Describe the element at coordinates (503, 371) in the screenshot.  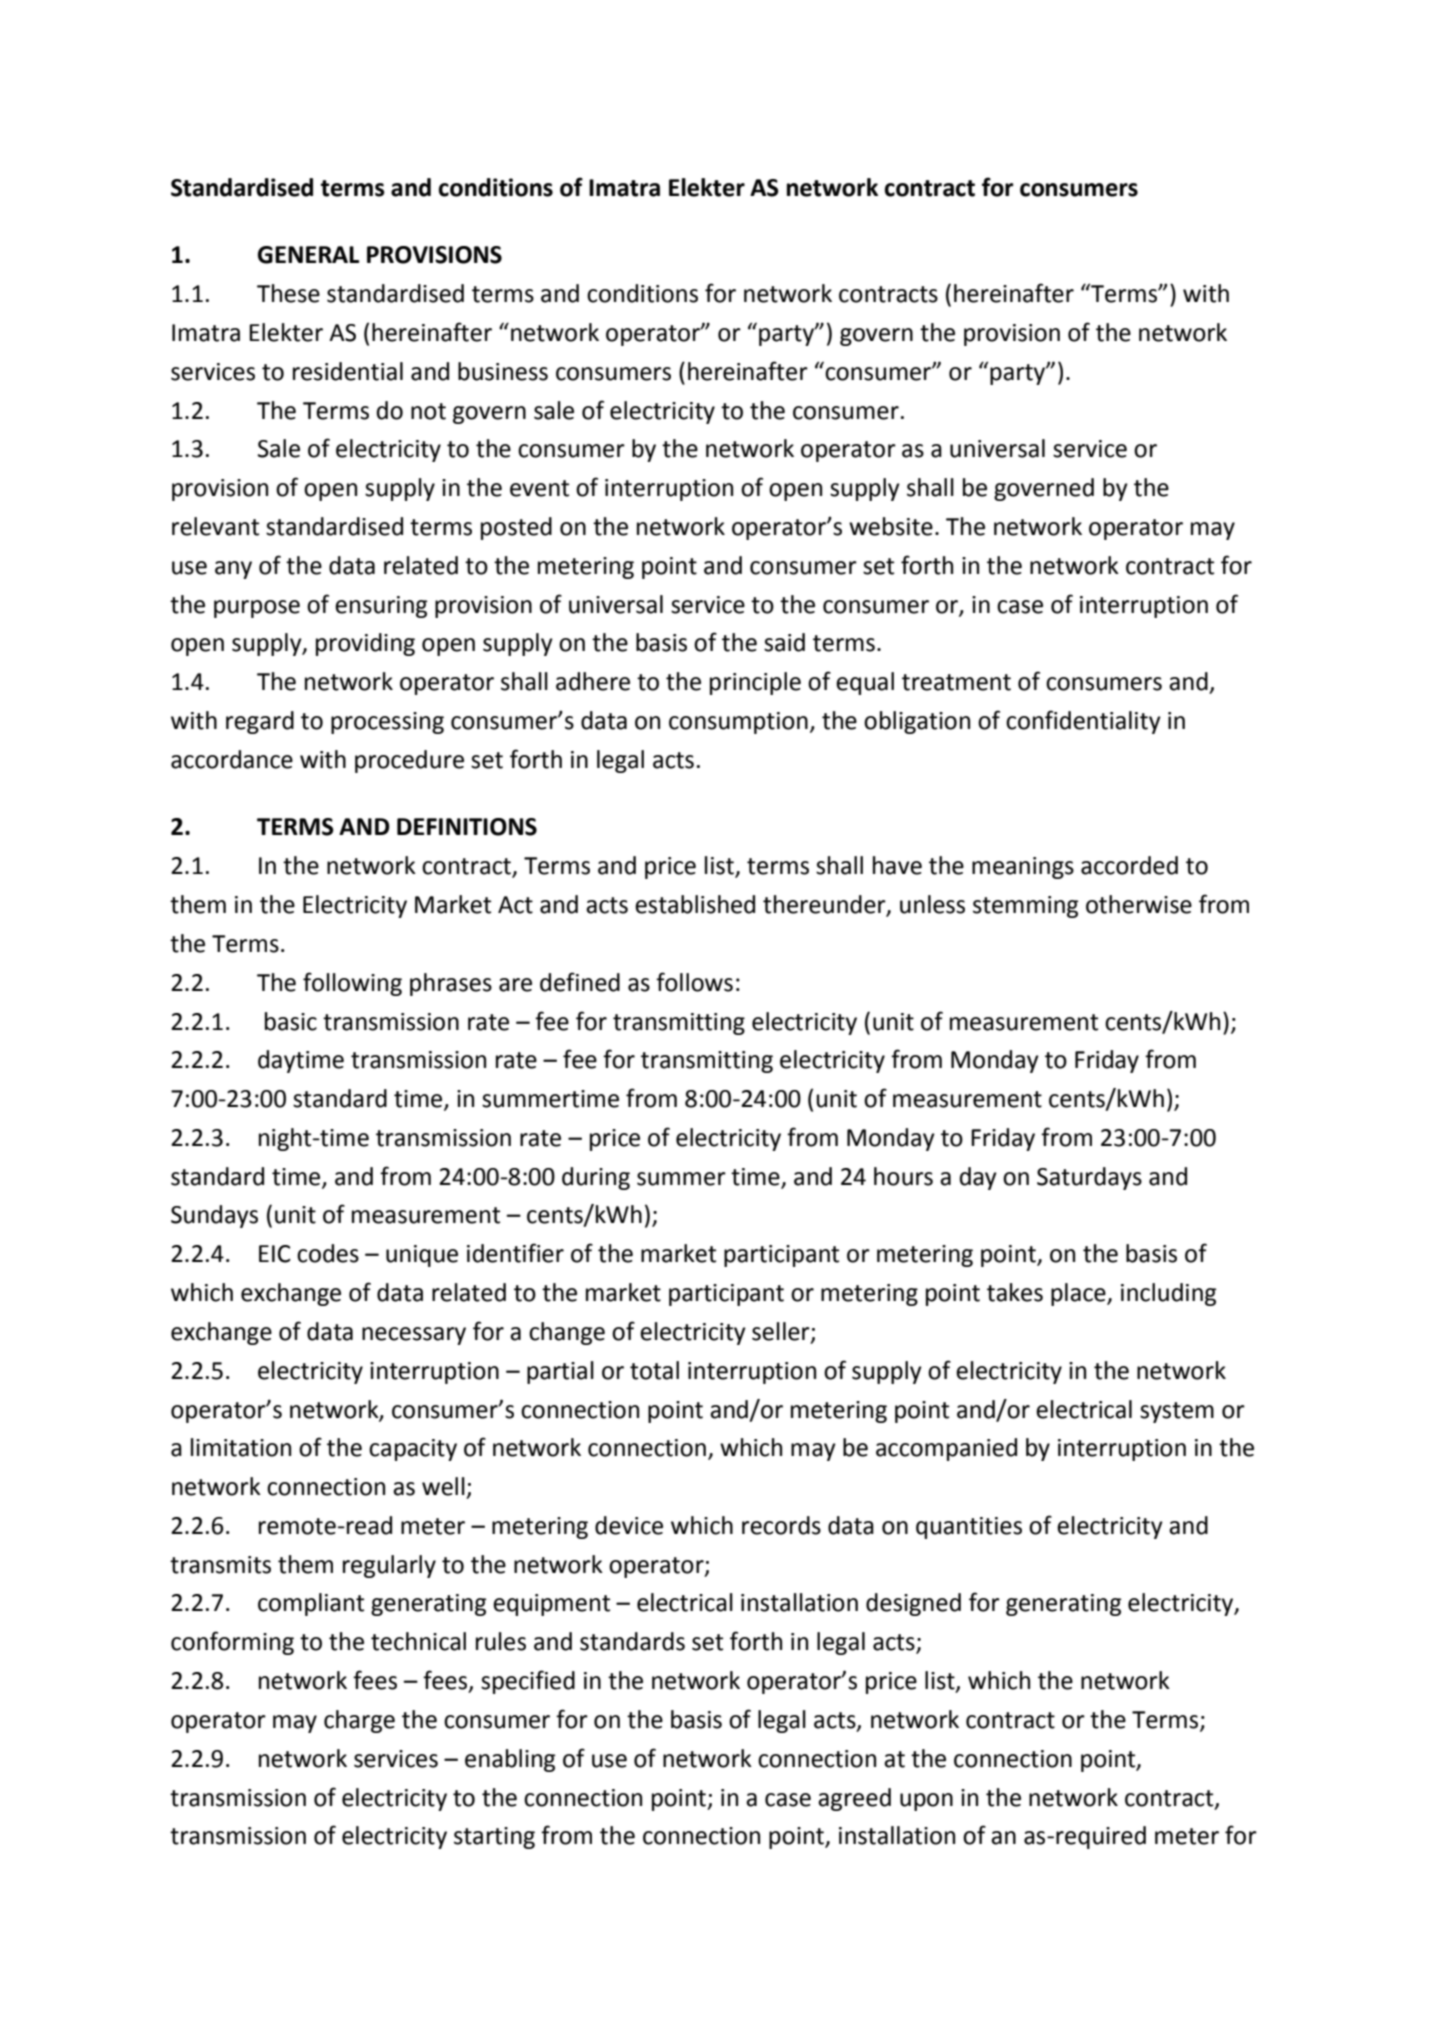
I see `business` at that location.
